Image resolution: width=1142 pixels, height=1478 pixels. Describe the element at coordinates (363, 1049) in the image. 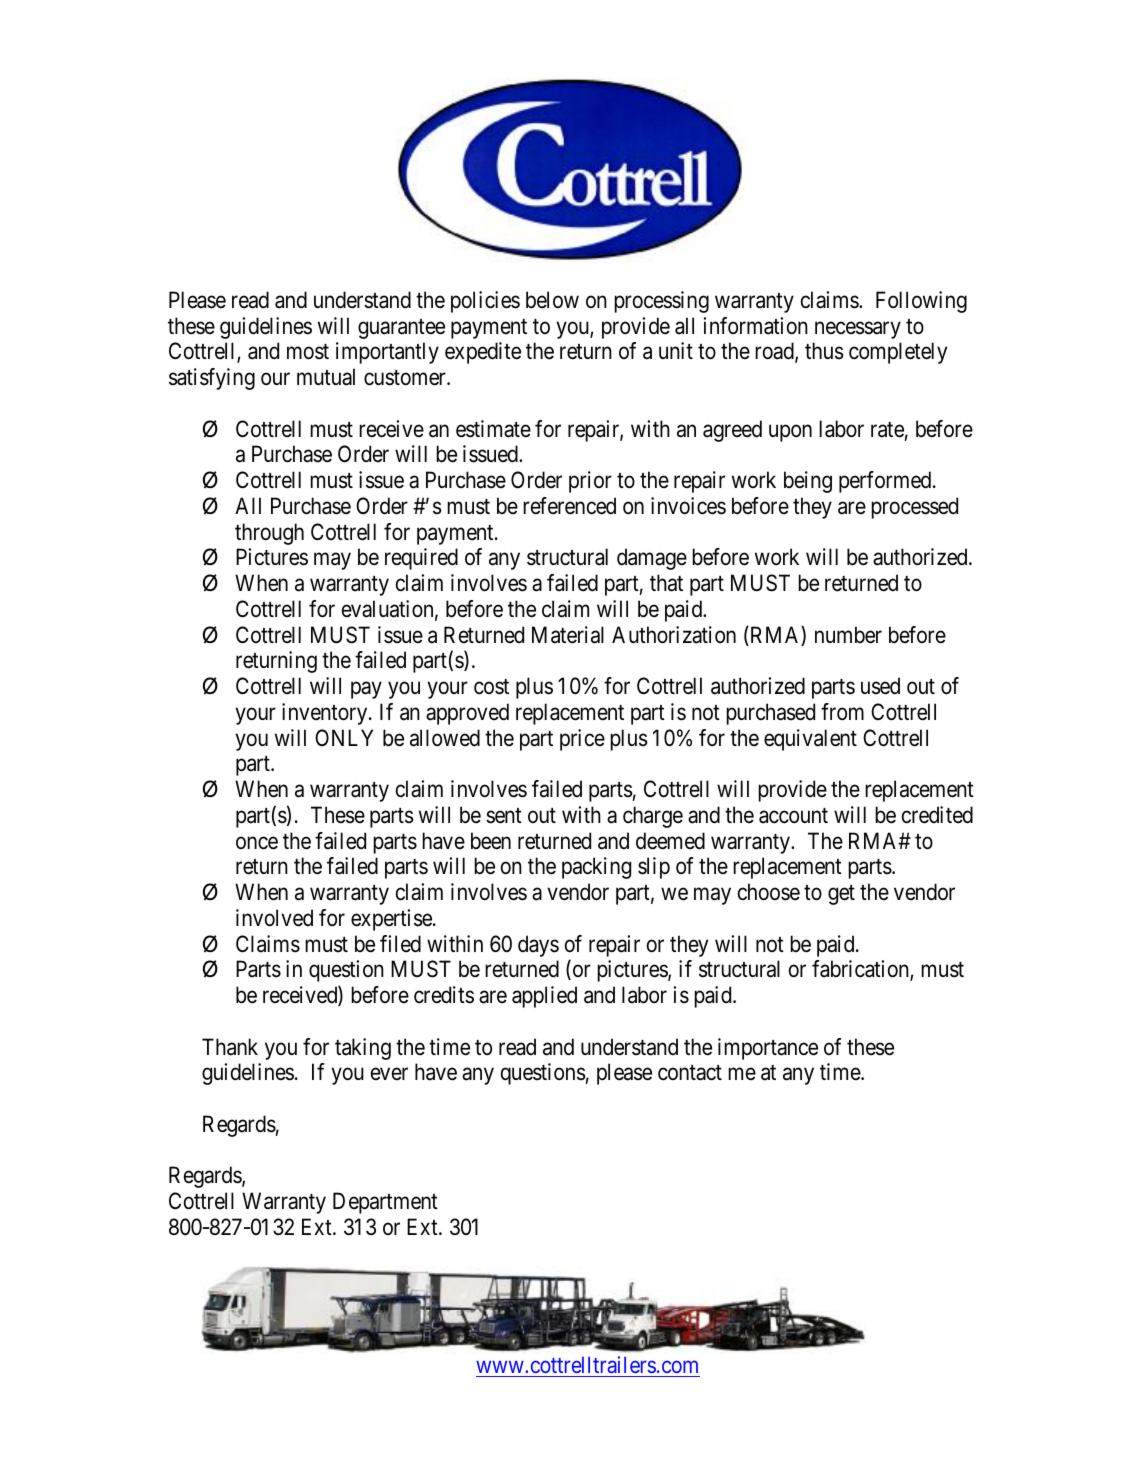

I see `taking` at that location.
